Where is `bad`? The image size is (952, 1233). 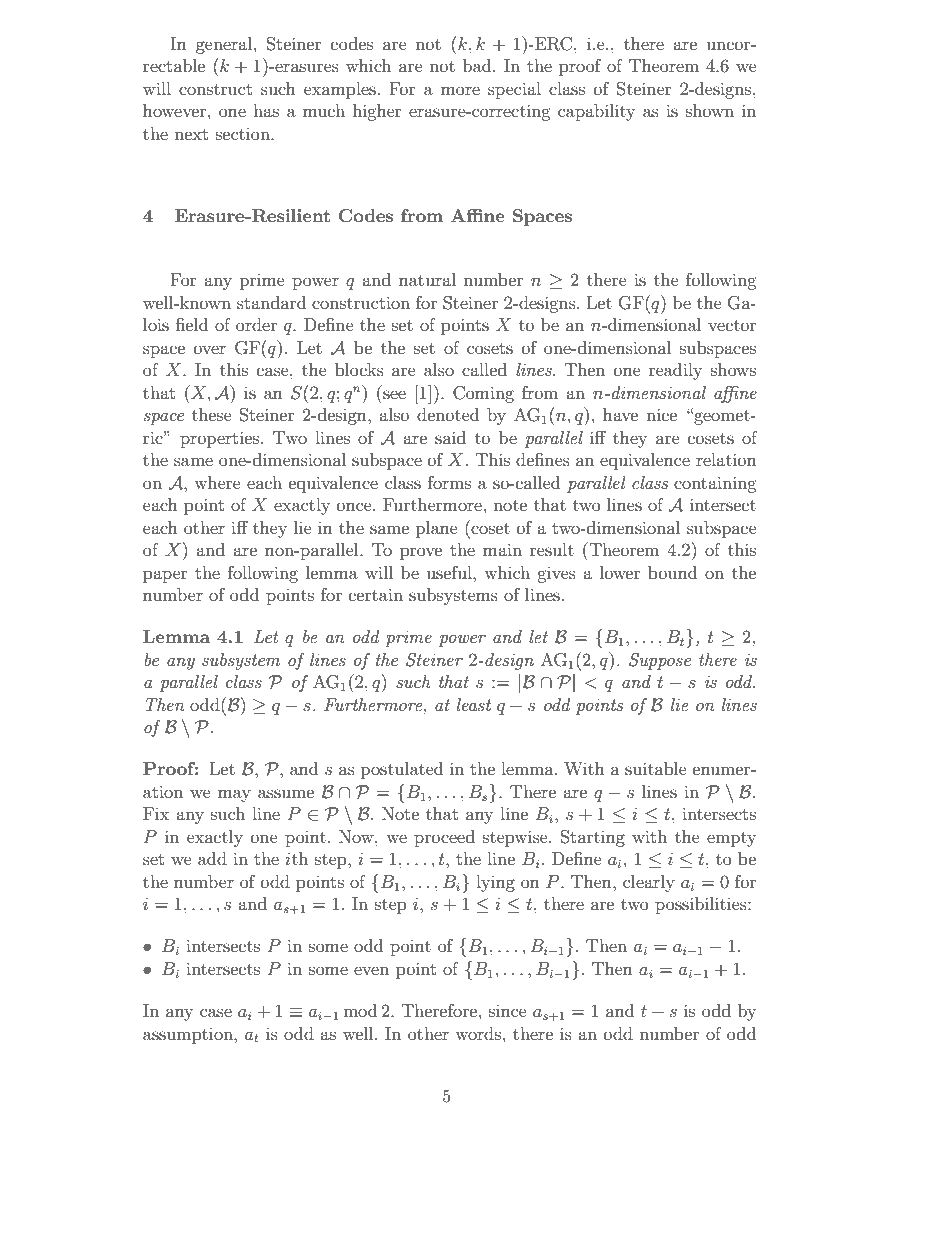 bad is located at coordinates (478, 65).
